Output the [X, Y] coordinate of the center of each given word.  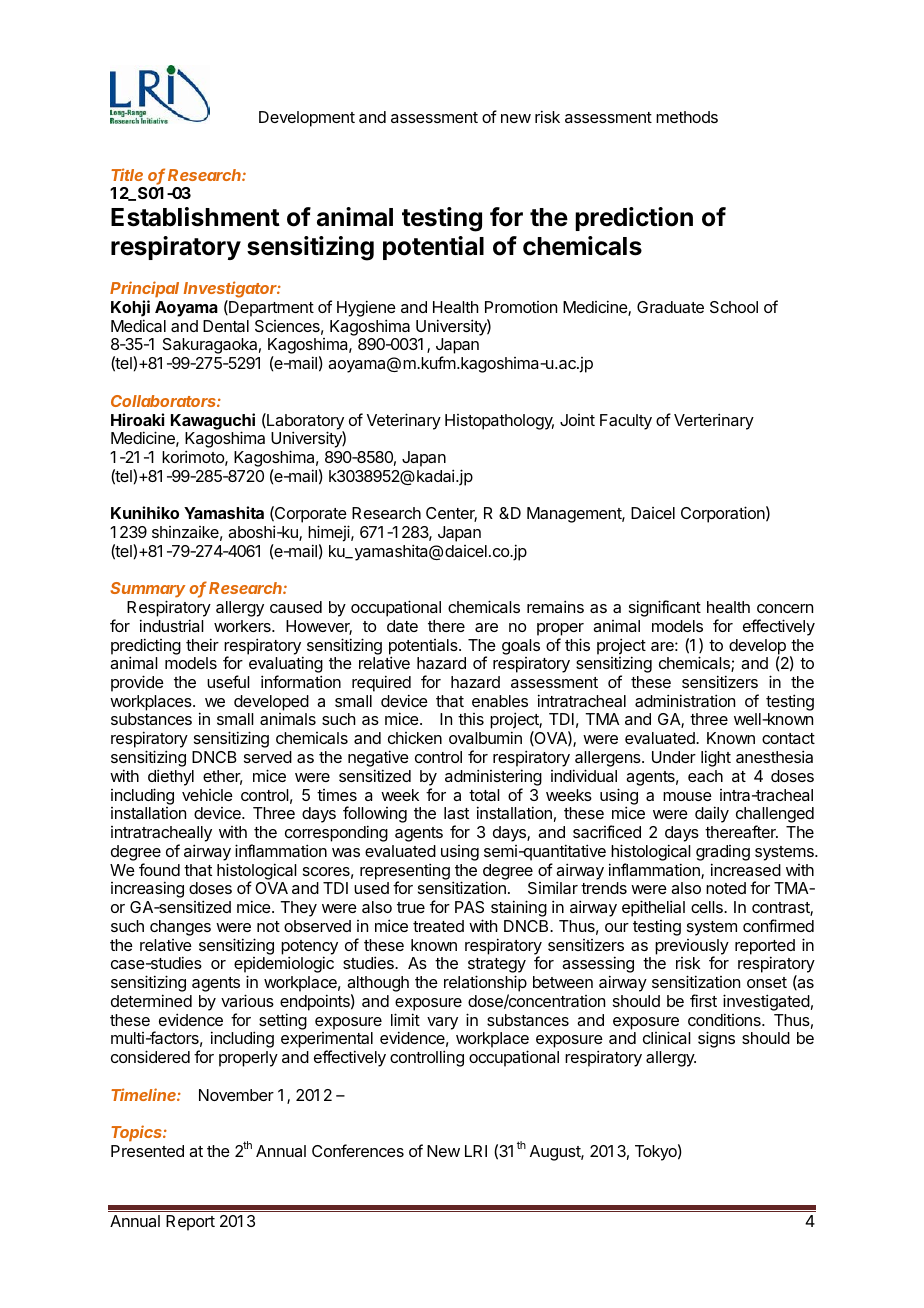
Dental [226, 326]
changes [180, 928]
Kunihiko [145, 512]
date [402, 626]
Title [127, 174]
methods [687, 117]
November [236, 1095]
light [716, 758]
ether [222, 777]
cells [708, 907]
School [734, 307]
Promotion [521, 307]
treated [438, 926]
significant [665, 608]
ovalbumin [485, 737]
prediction [634, 219]
